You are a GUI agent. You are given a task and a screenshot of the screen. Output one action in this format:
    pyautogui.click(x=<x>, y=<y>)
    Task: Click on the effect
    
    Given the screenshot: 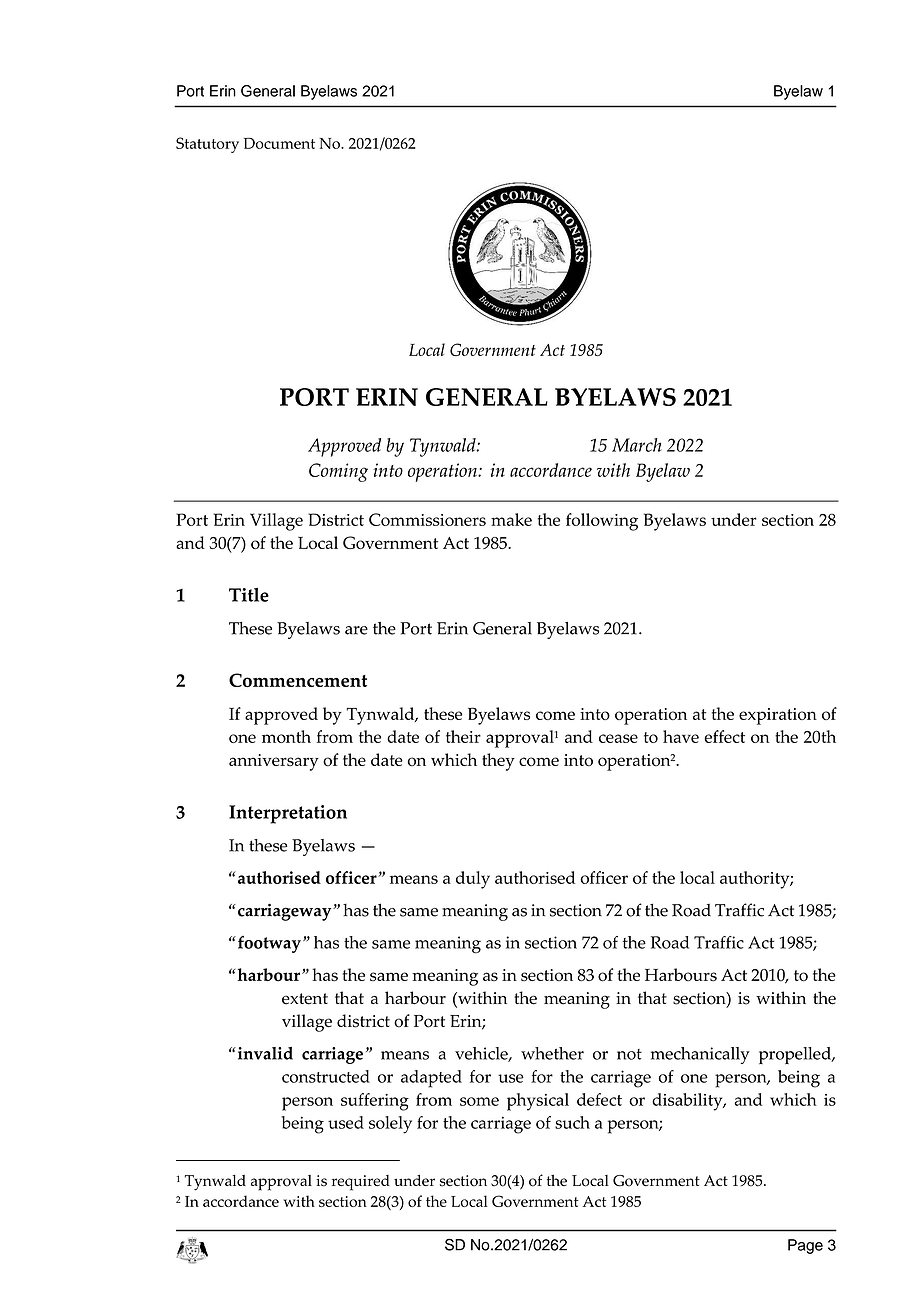 What is the action you would take?
    pyautogui.click(x=724, y=736)
